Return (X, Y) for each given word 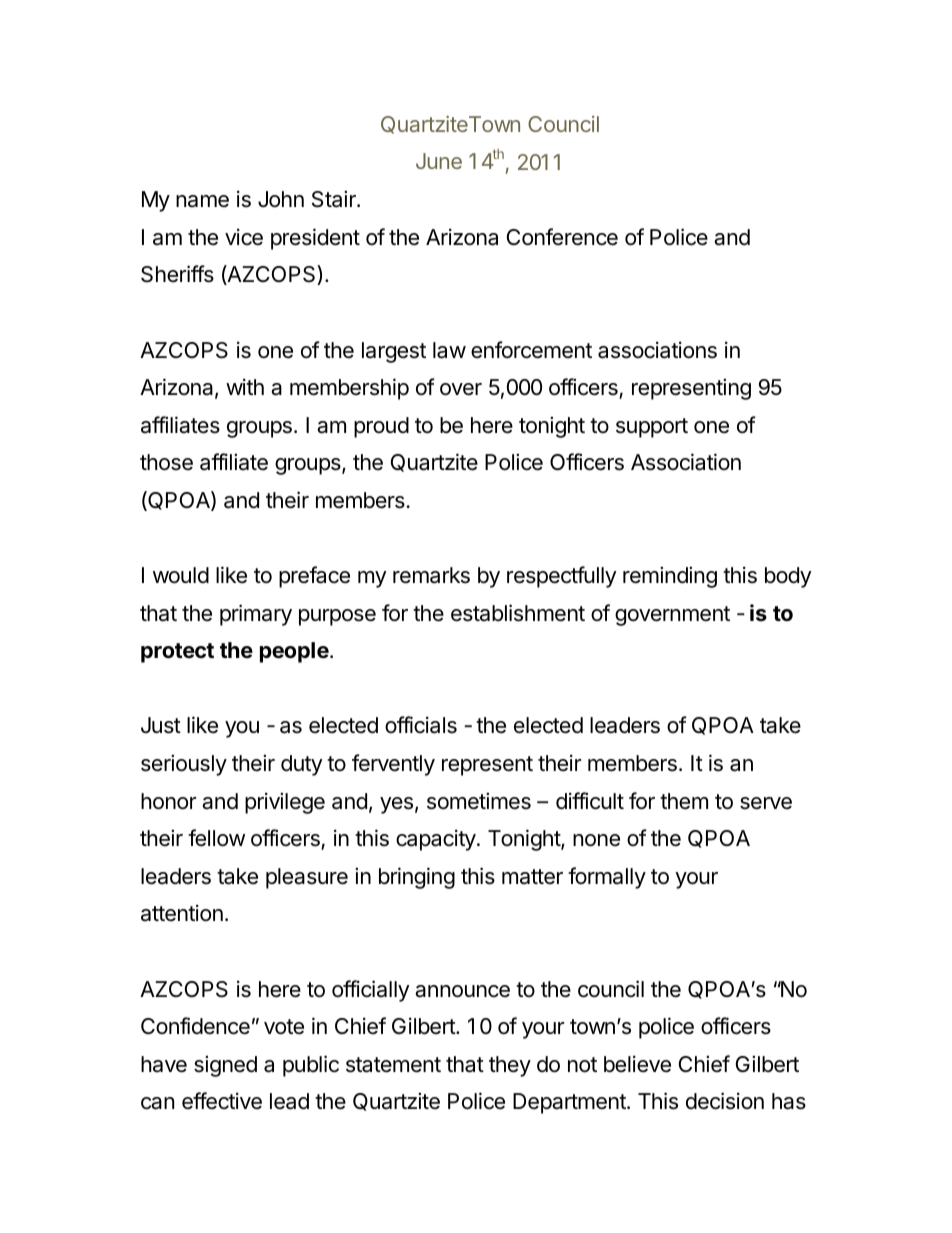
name (202, 201)
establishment (518, 613)
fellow (216, 838)
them (684, 801)
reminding (670, 577)
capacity (437, 840)
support (652, 428)
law (449, 350)
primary (256, 615)
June (439, 161)
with (245, 386)
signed (225, 1066)
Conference (562, 237)
